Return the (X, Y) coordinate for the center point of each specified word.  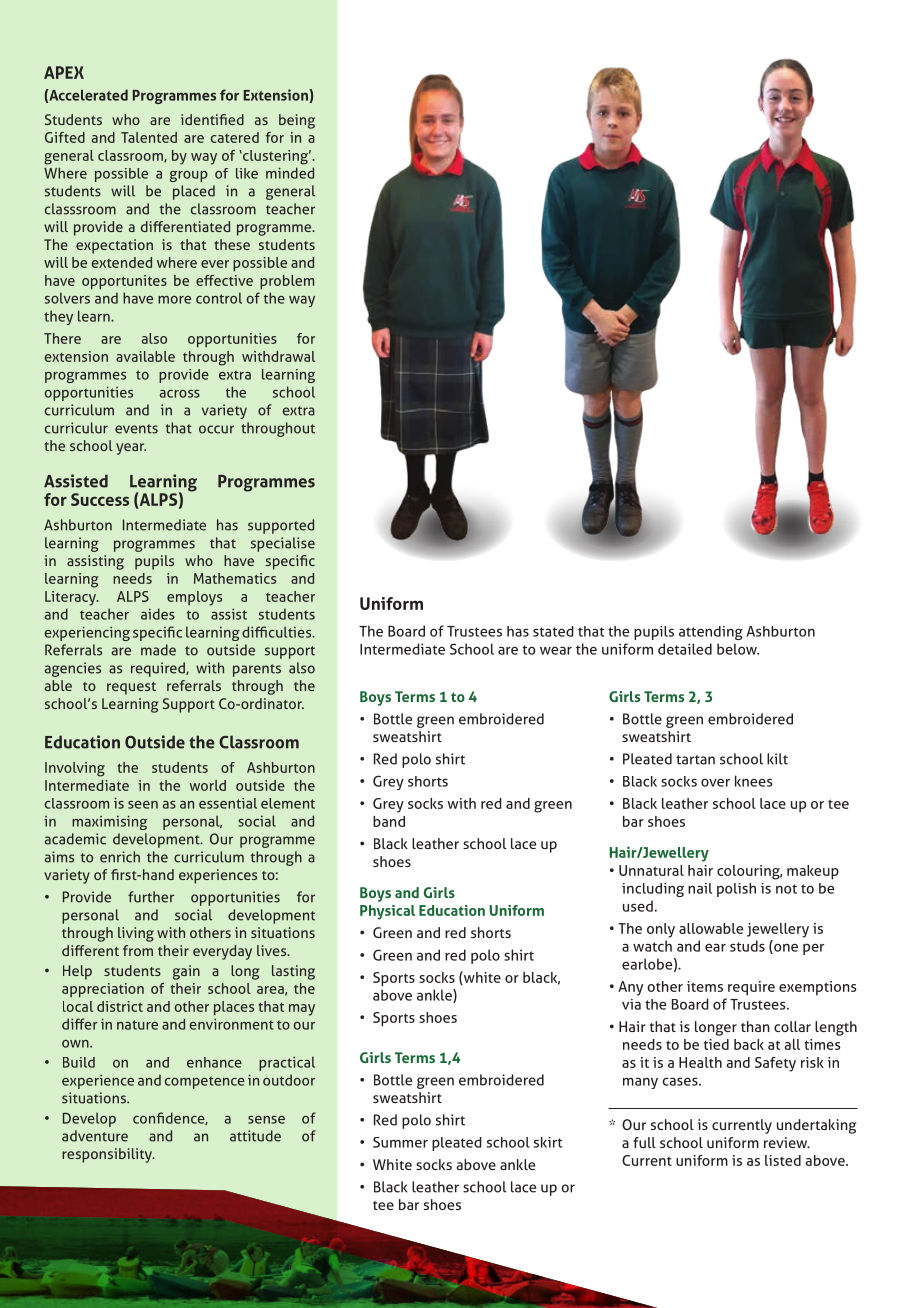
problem (287, 282)
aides (158, 614)
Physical (387, 912)
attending (711, 633)
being (297, 121)
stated (553, 631)
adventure (95, 1136)
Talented (149, 137)
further (151, 897)
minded (290, 173)
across (180, 394)
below (738, 649)
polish (736, 890)
